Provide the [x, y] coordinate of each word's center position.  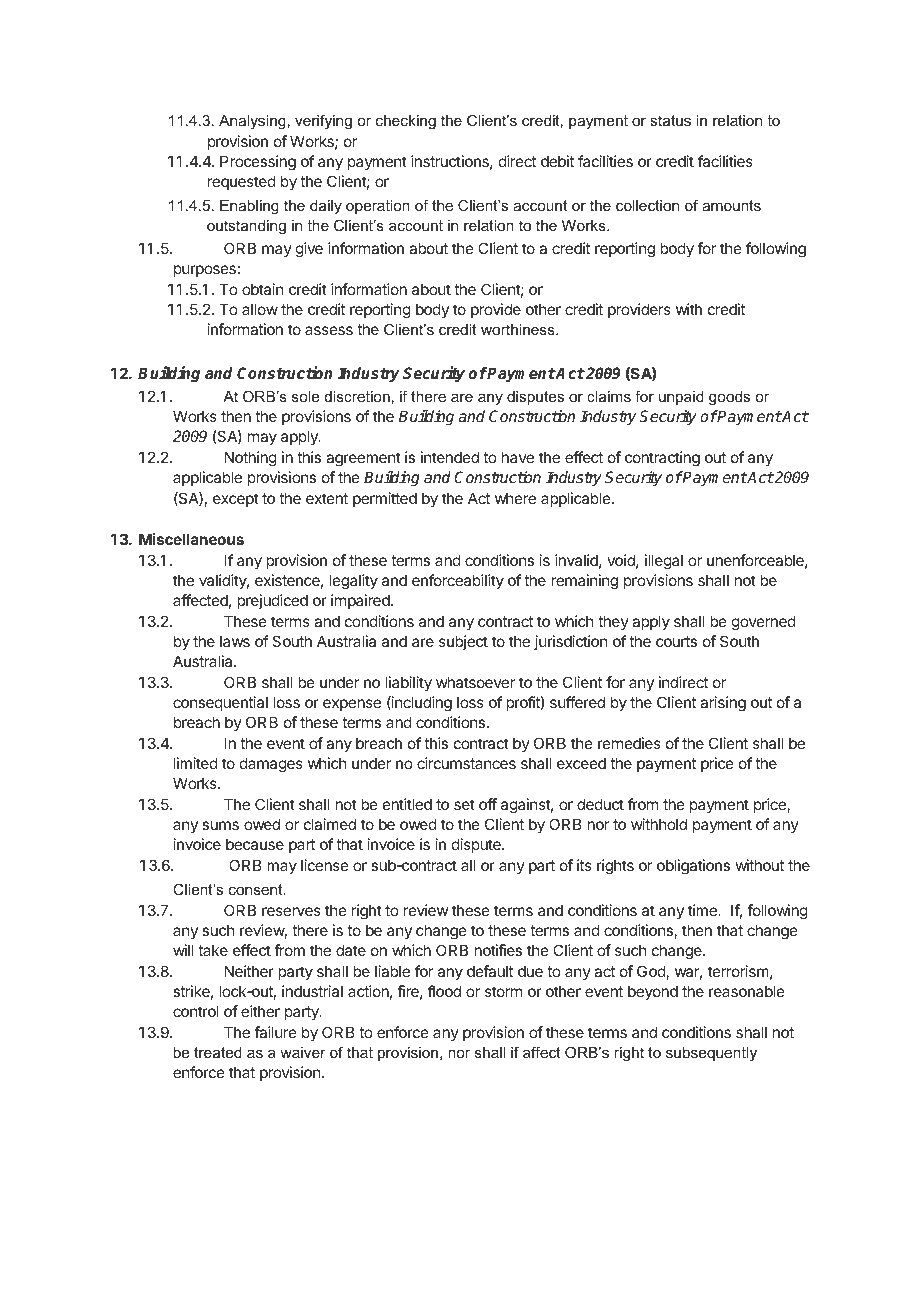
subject [463, 642]
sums [220, 825]
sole [305, 396]
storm [503, 991]
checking [406, 122]
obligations [693, 867]
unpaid [681, 398]
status [670, 120]
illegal [664, 562]
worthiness [519, 329]
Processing [258, 163]
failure [275, 1032]
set [464, 804]
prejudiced [272, 601]
